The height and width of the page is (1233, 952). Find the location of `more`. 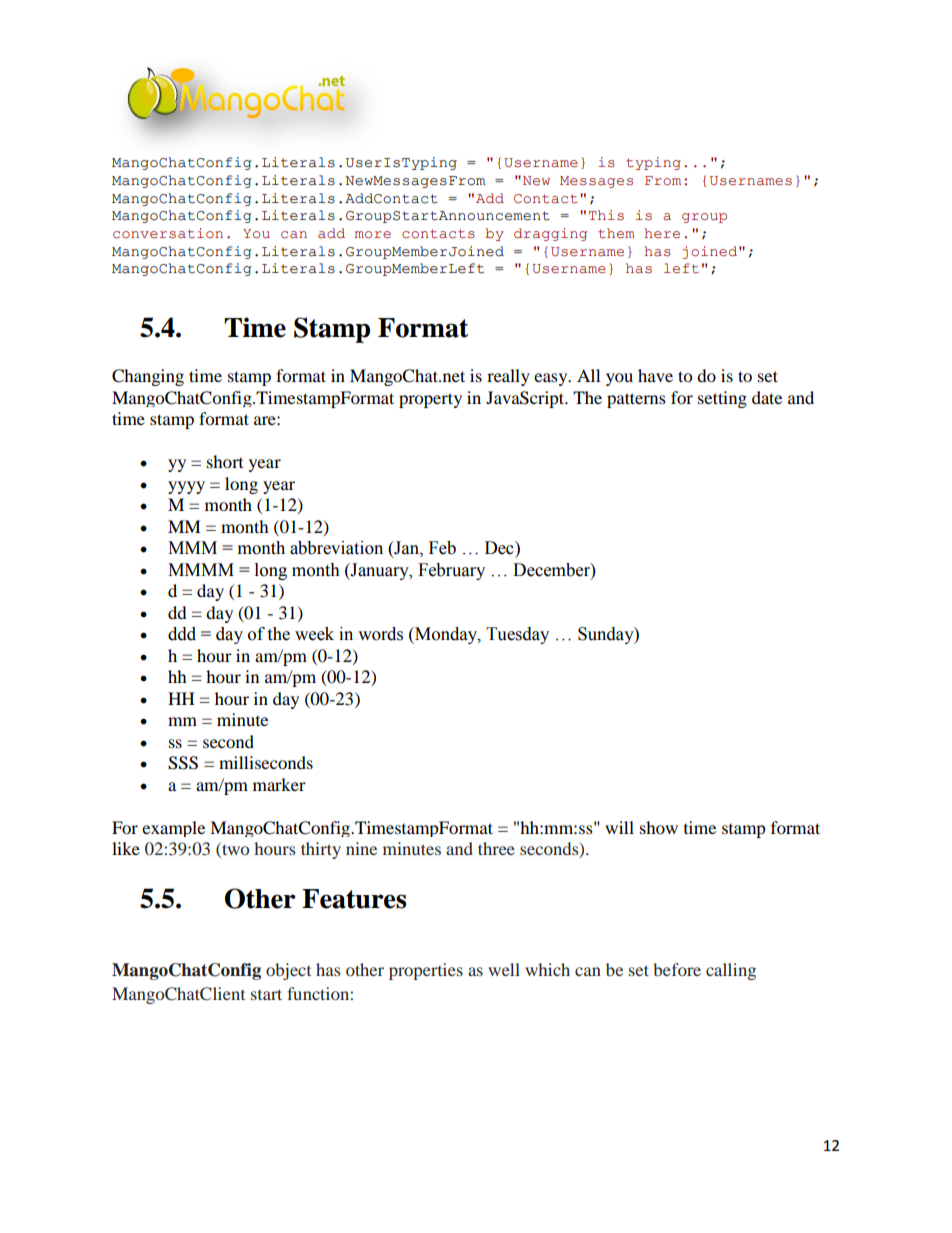

more is located at coordinates (373, 235).
